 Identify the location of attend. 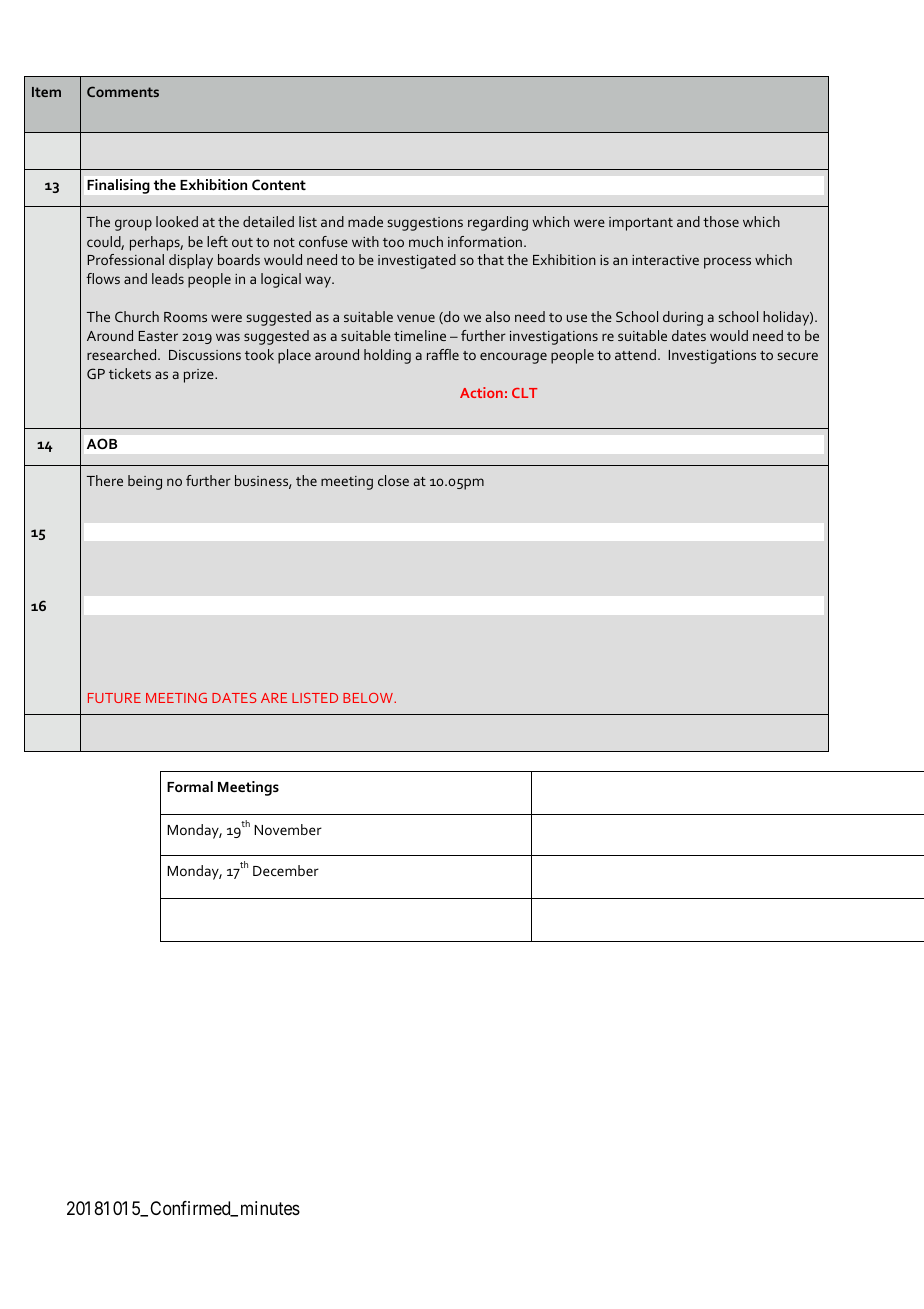
(635, 354).
